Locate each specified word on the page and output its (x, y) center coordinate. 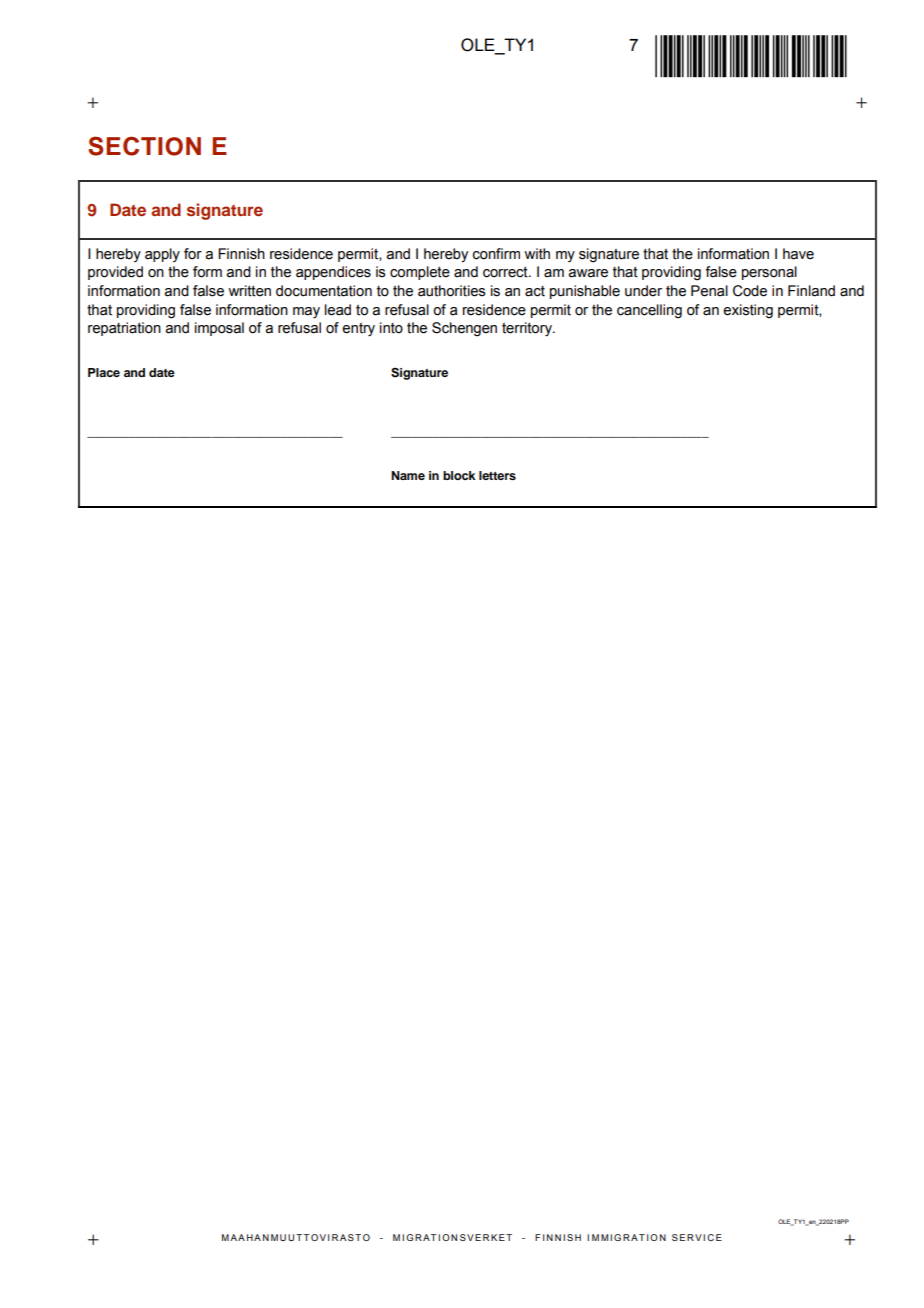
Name (408, 475)
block (459, 475)
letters (497, 475)
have (798, 254)
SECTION (144, 146)
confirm (496, 254)
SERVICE (697, 1237)
